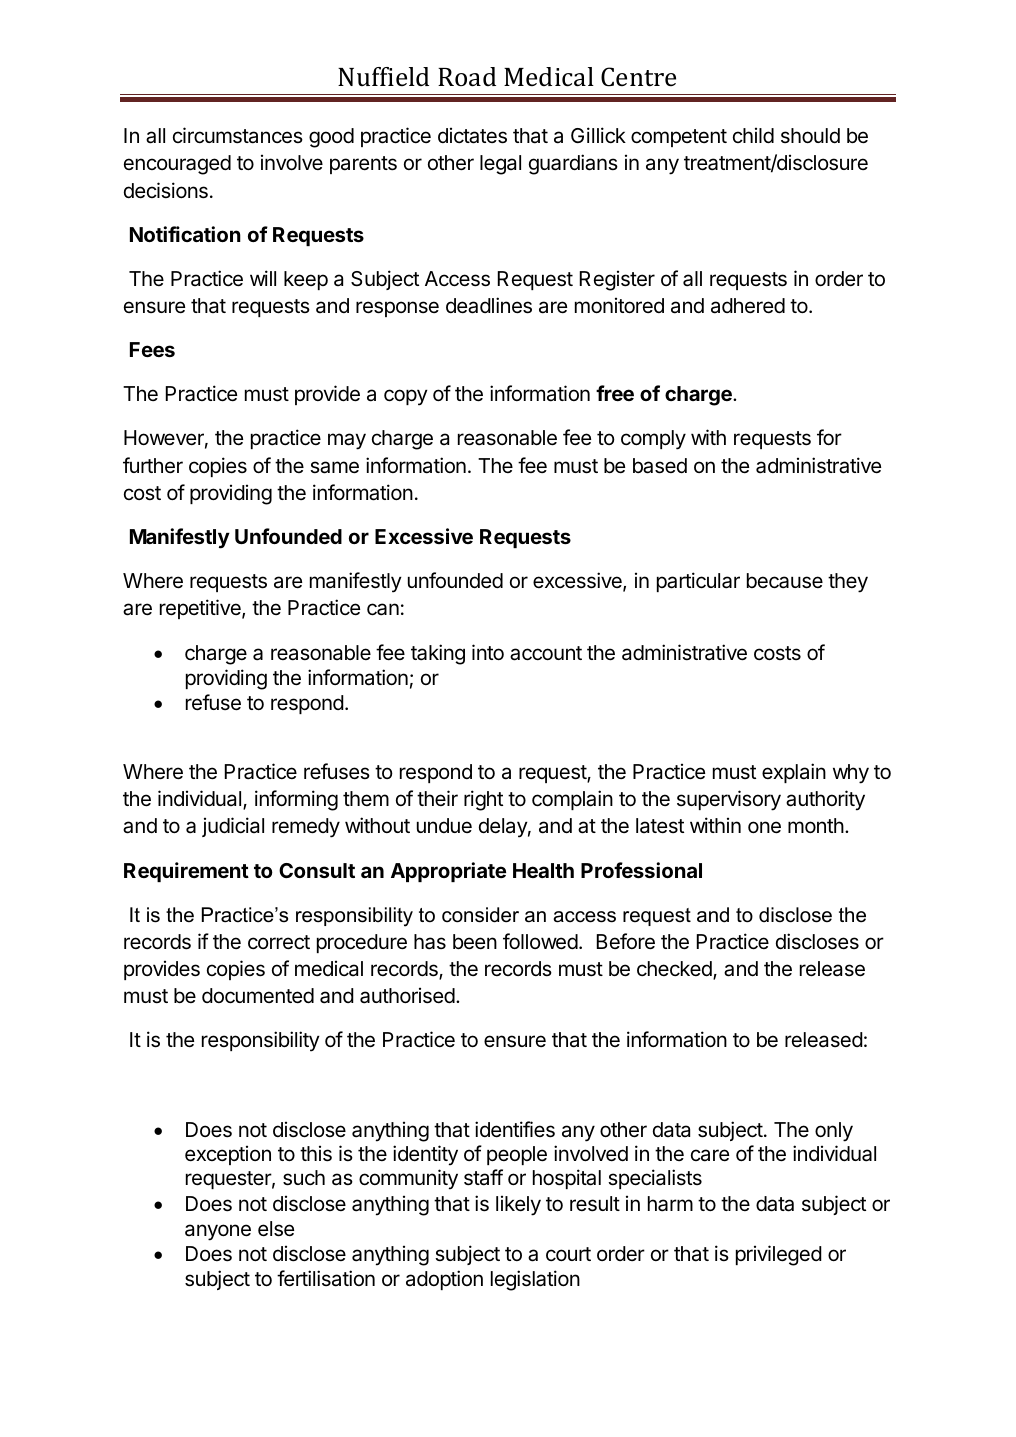 The height and width of the screenshot is (1437, 1016). What do you see at coordinates (472, 135) in the screenshot?
I see `dictates` at bounding box center [472, 135].
